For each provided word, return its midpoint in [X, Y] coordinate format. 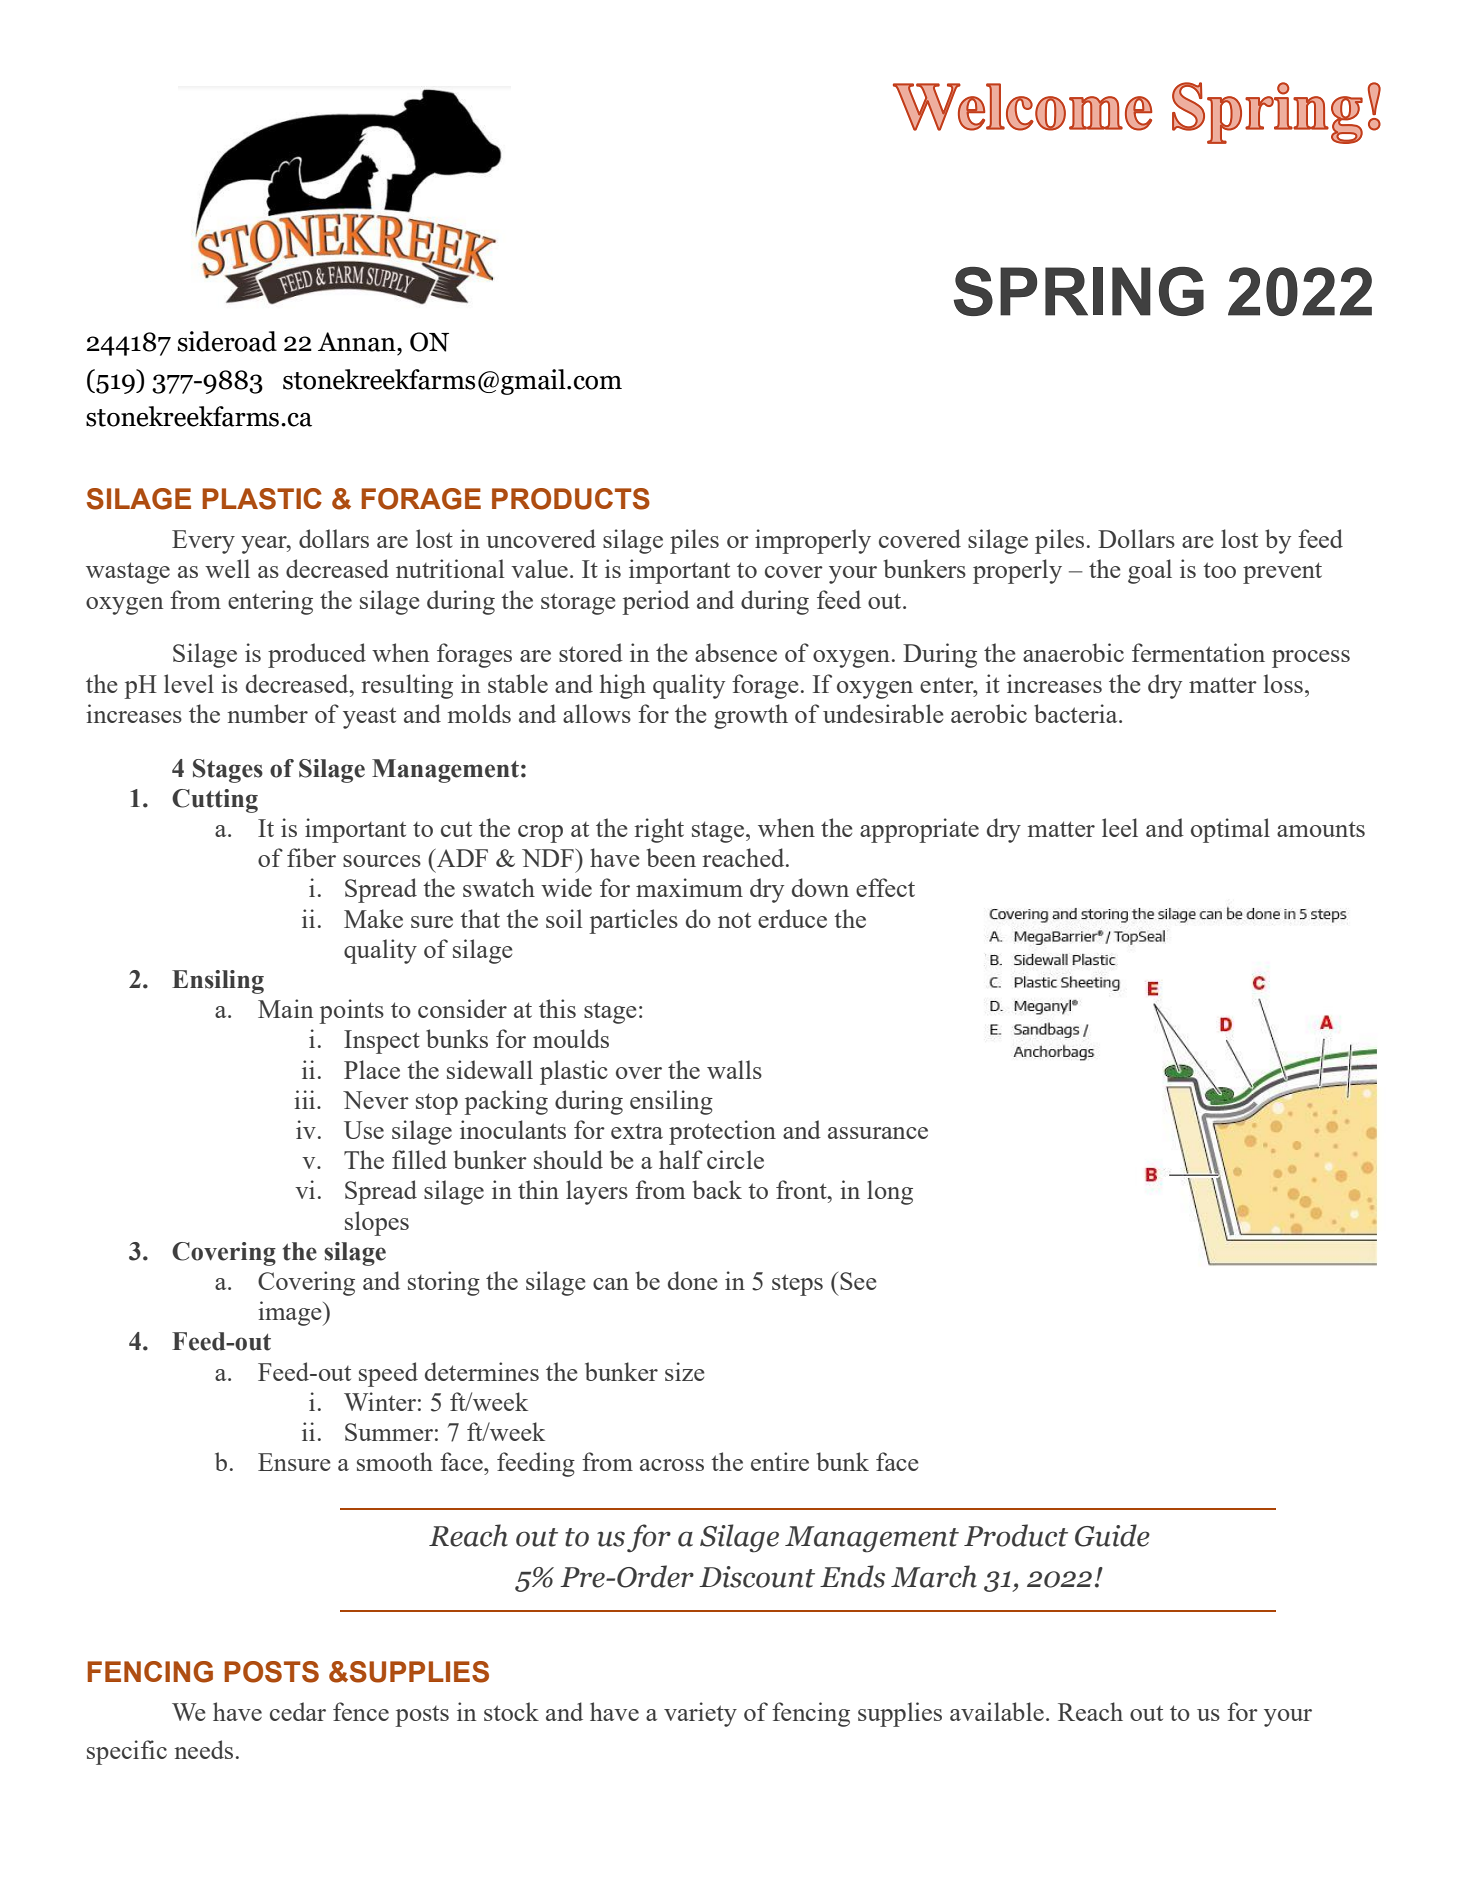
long [890, 1192]
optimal [1230, 830]
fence [361, 1711]
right [659, 830]
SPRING [1079, 291]
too [1219, 570]
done [693, 1280]
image [291, 1313]
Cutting [215, 801]
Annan [358, 342]
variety [700, 1714]
